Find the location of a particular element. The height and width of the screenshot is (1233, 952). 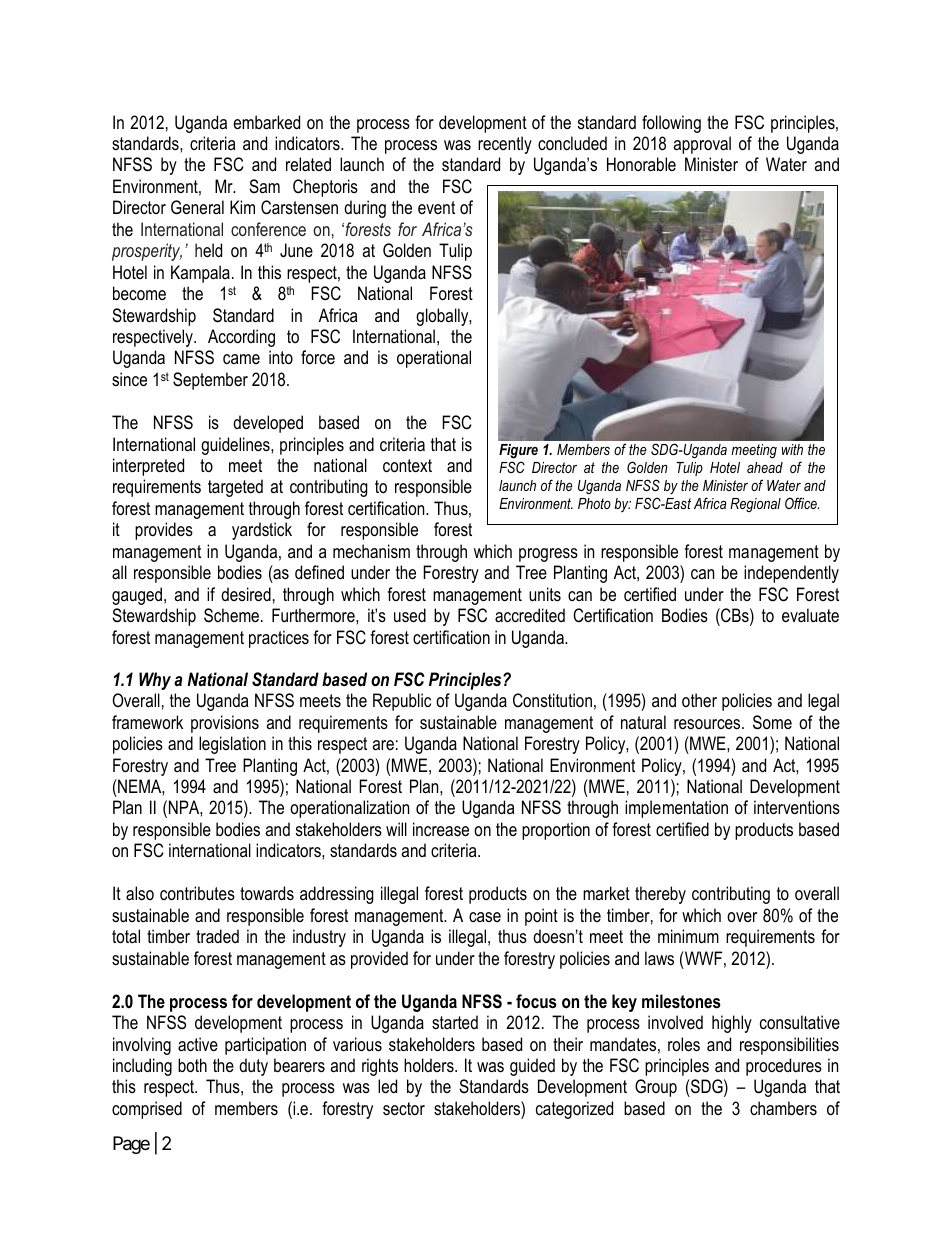

contributes is located at coordinates (197, 893).
